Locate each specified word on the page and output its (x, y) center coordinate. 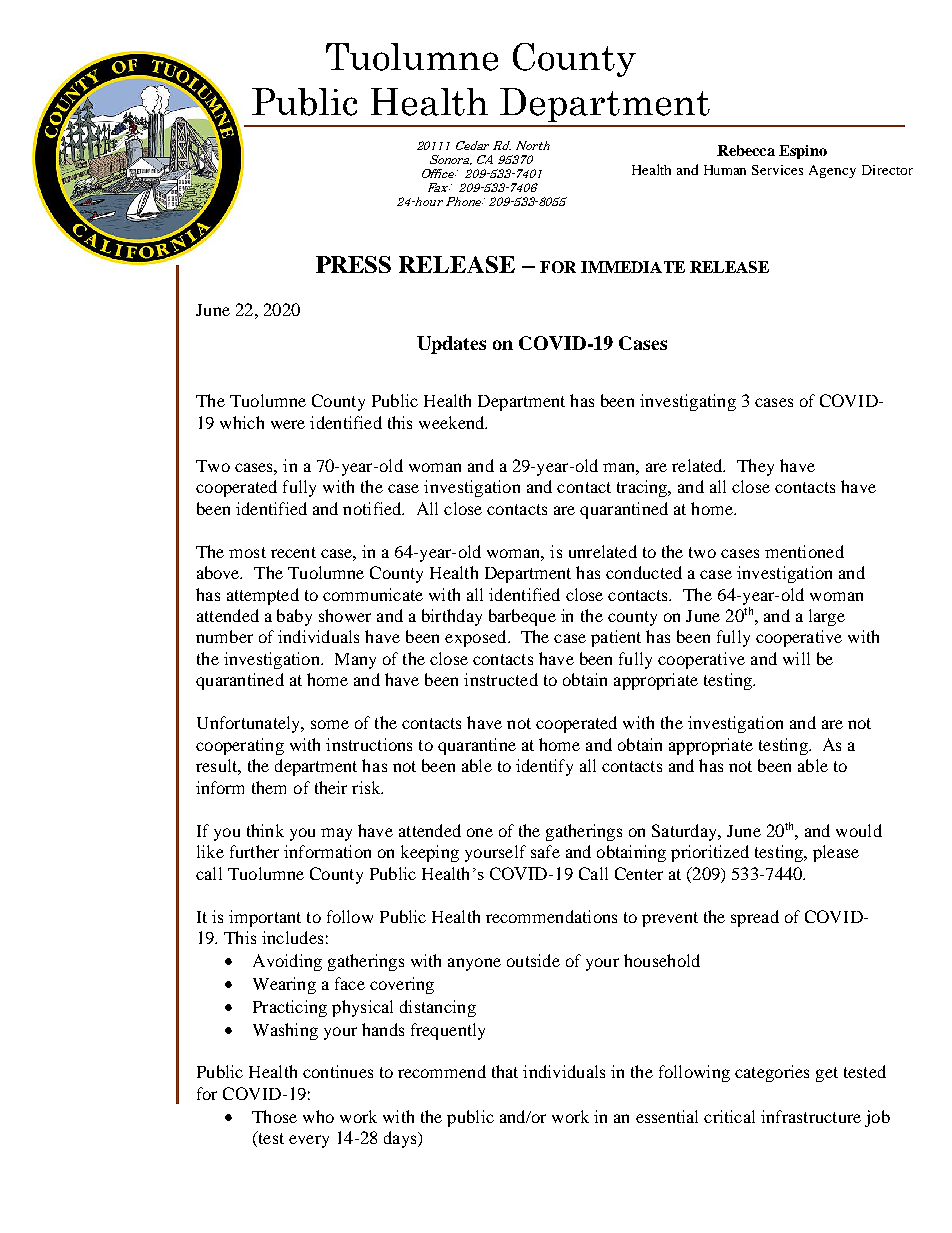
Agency (832, 171)
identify (544, 767)
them (269, 787)
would (859, 830)
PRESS (353, 264)
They (755, 467)
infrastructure (811, 1116)
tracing (643, 488)
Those (274, 1116)
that (505, 1071)
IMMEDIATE (633, 267)
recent (293, 552)
